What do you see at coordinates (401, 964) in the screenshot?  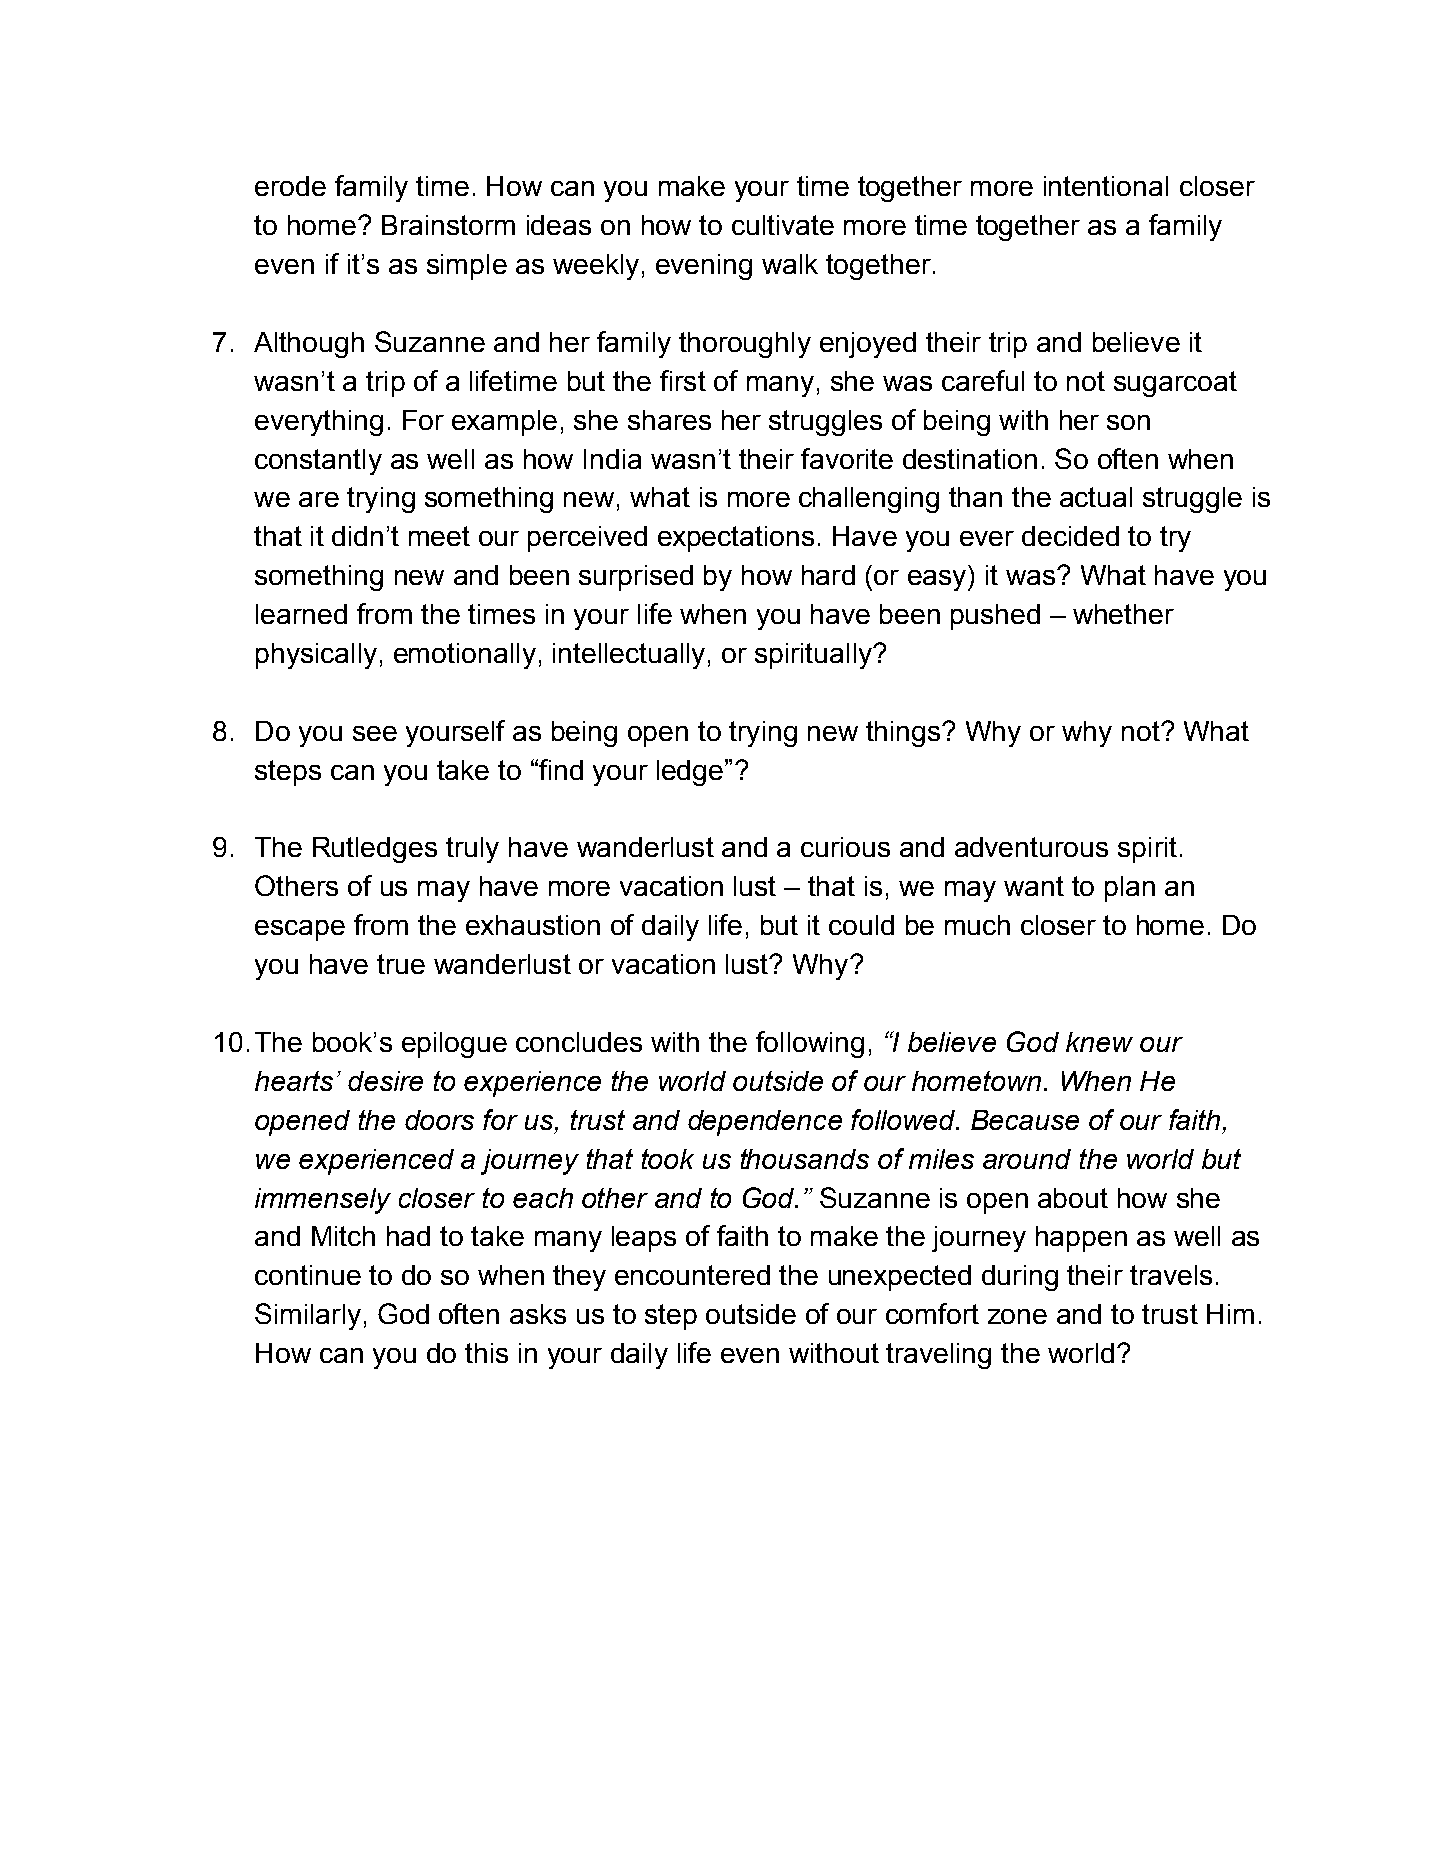 I see `true` at bounding box center [401, 964].
